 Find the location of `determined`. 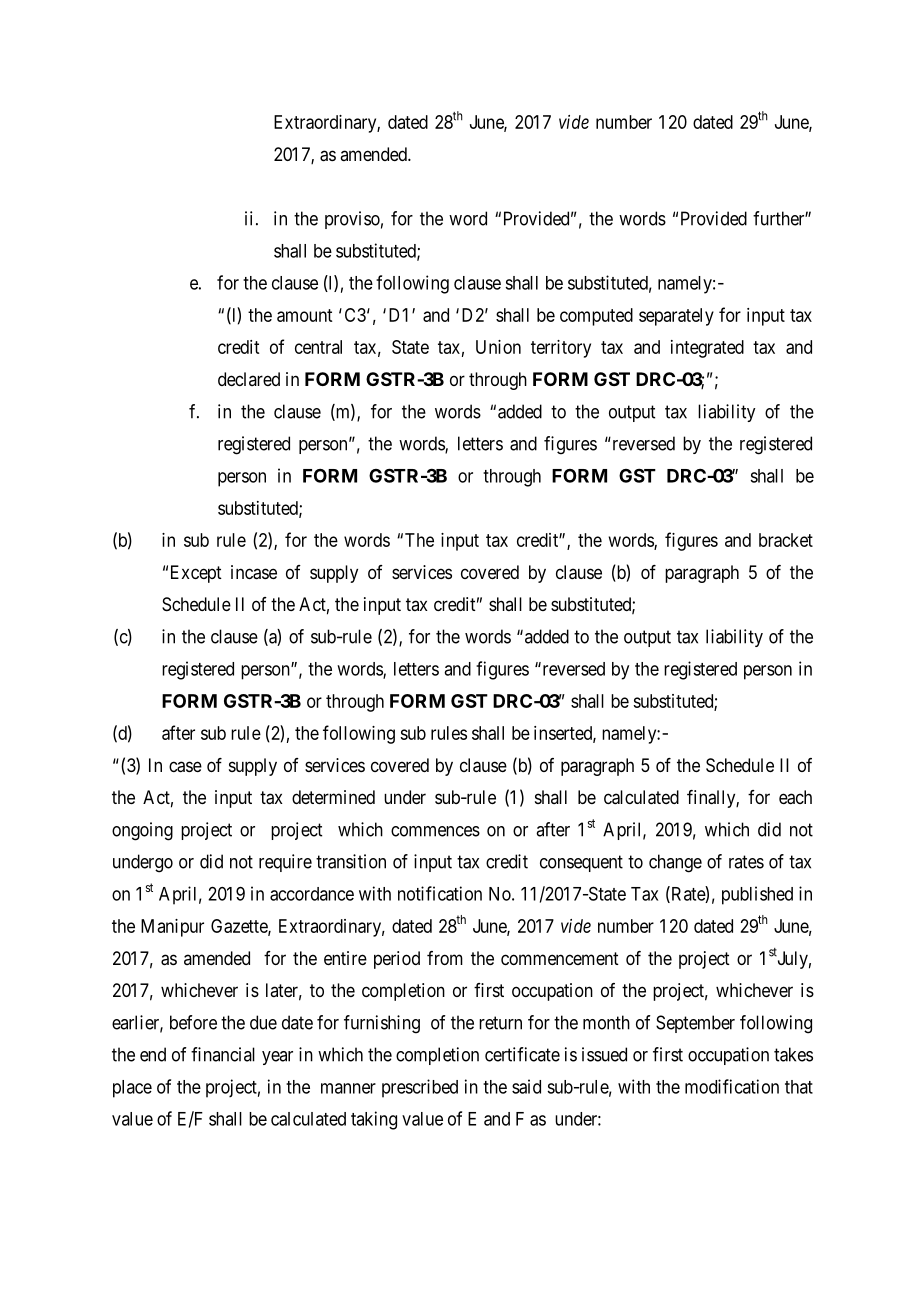

determined is located at coordinates (333, 797).
